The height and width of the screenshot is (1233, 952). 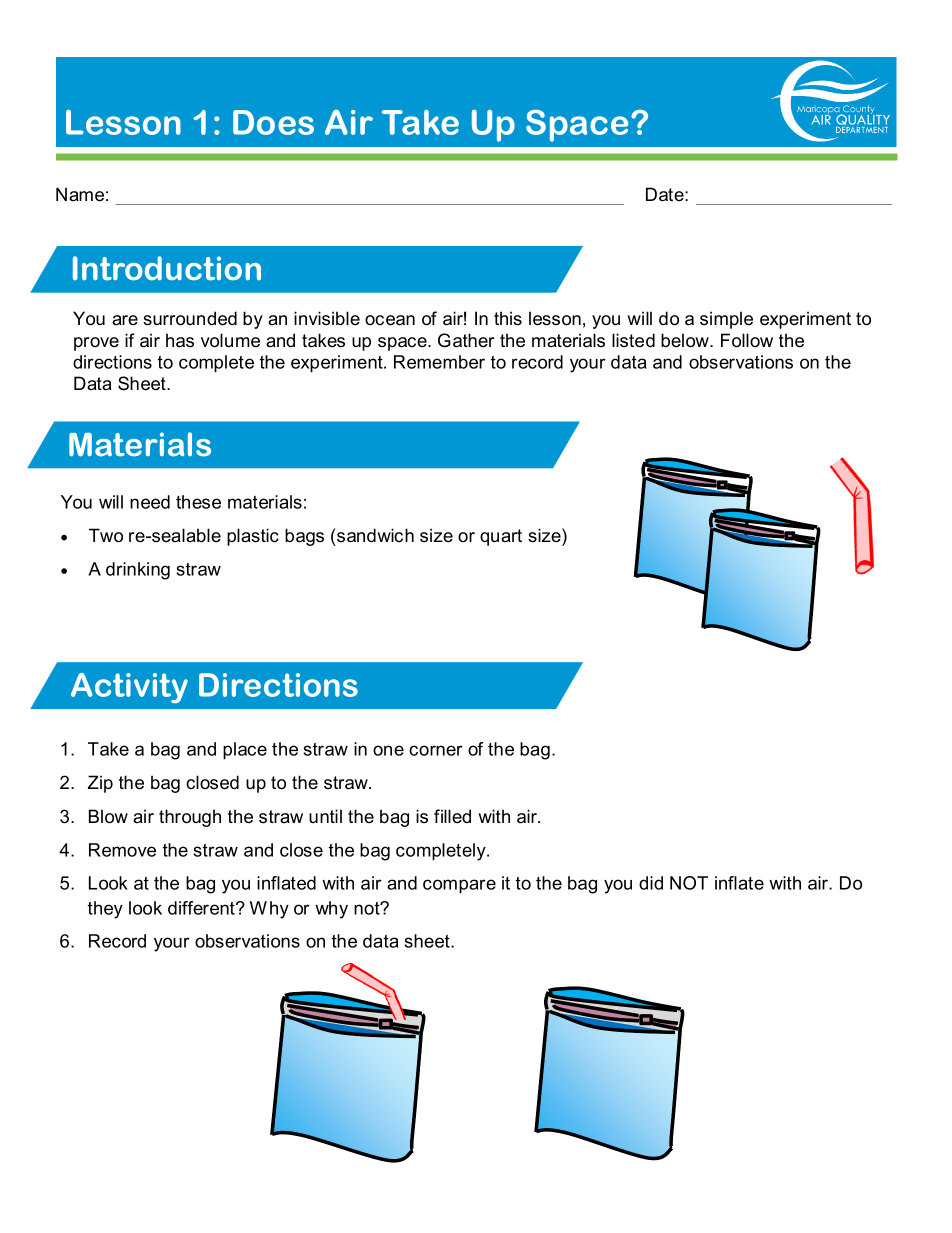 What do you see at coordinates (501, 537) in the screenshot?
I see `quart` at bounding box center [501, 537].
